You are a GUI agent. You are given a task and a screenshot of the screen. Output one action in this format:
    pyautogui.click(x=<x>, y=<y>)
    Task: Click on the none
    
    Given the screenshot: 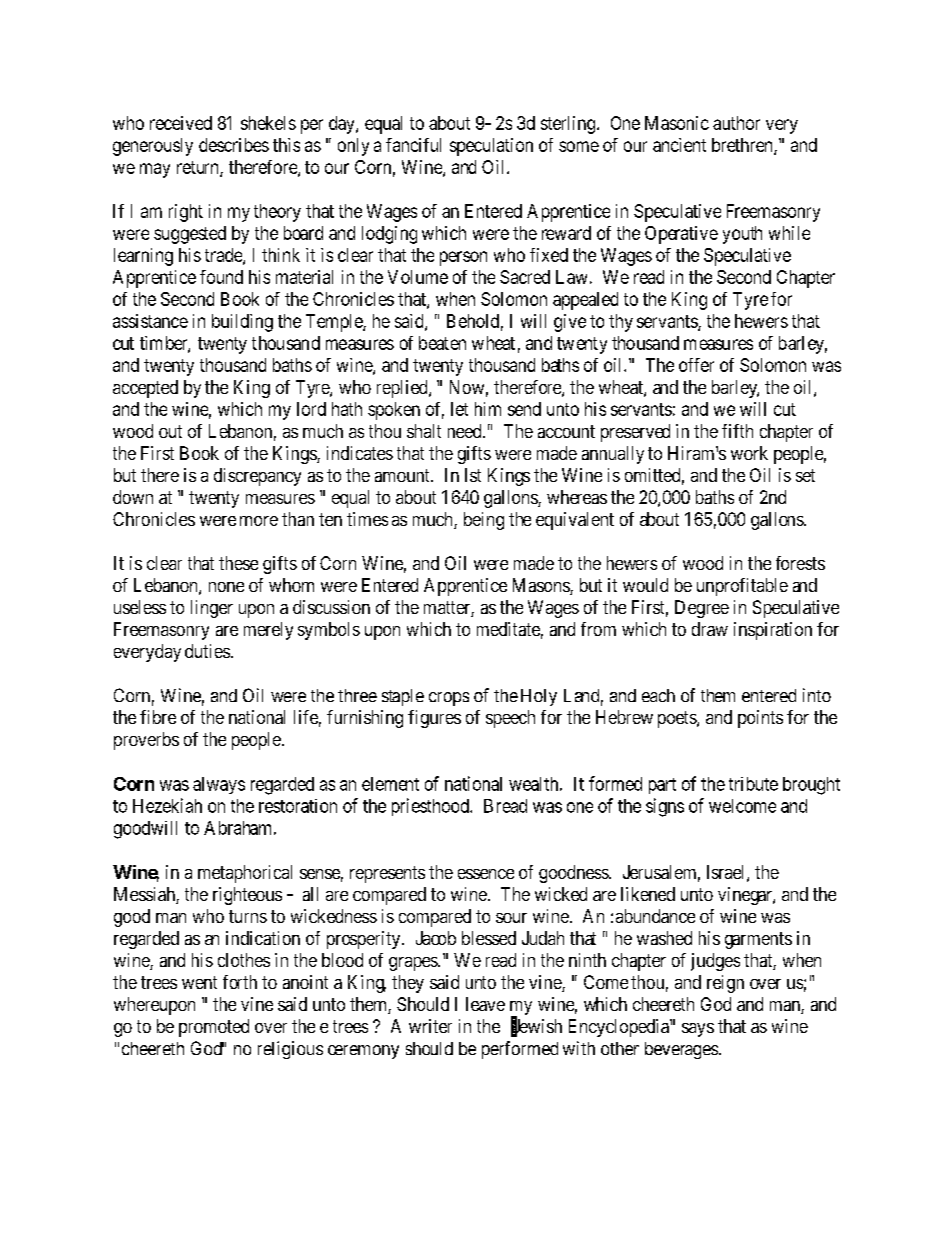 What is the action you would take?
    pyautogui.click(x=226, y=587)
